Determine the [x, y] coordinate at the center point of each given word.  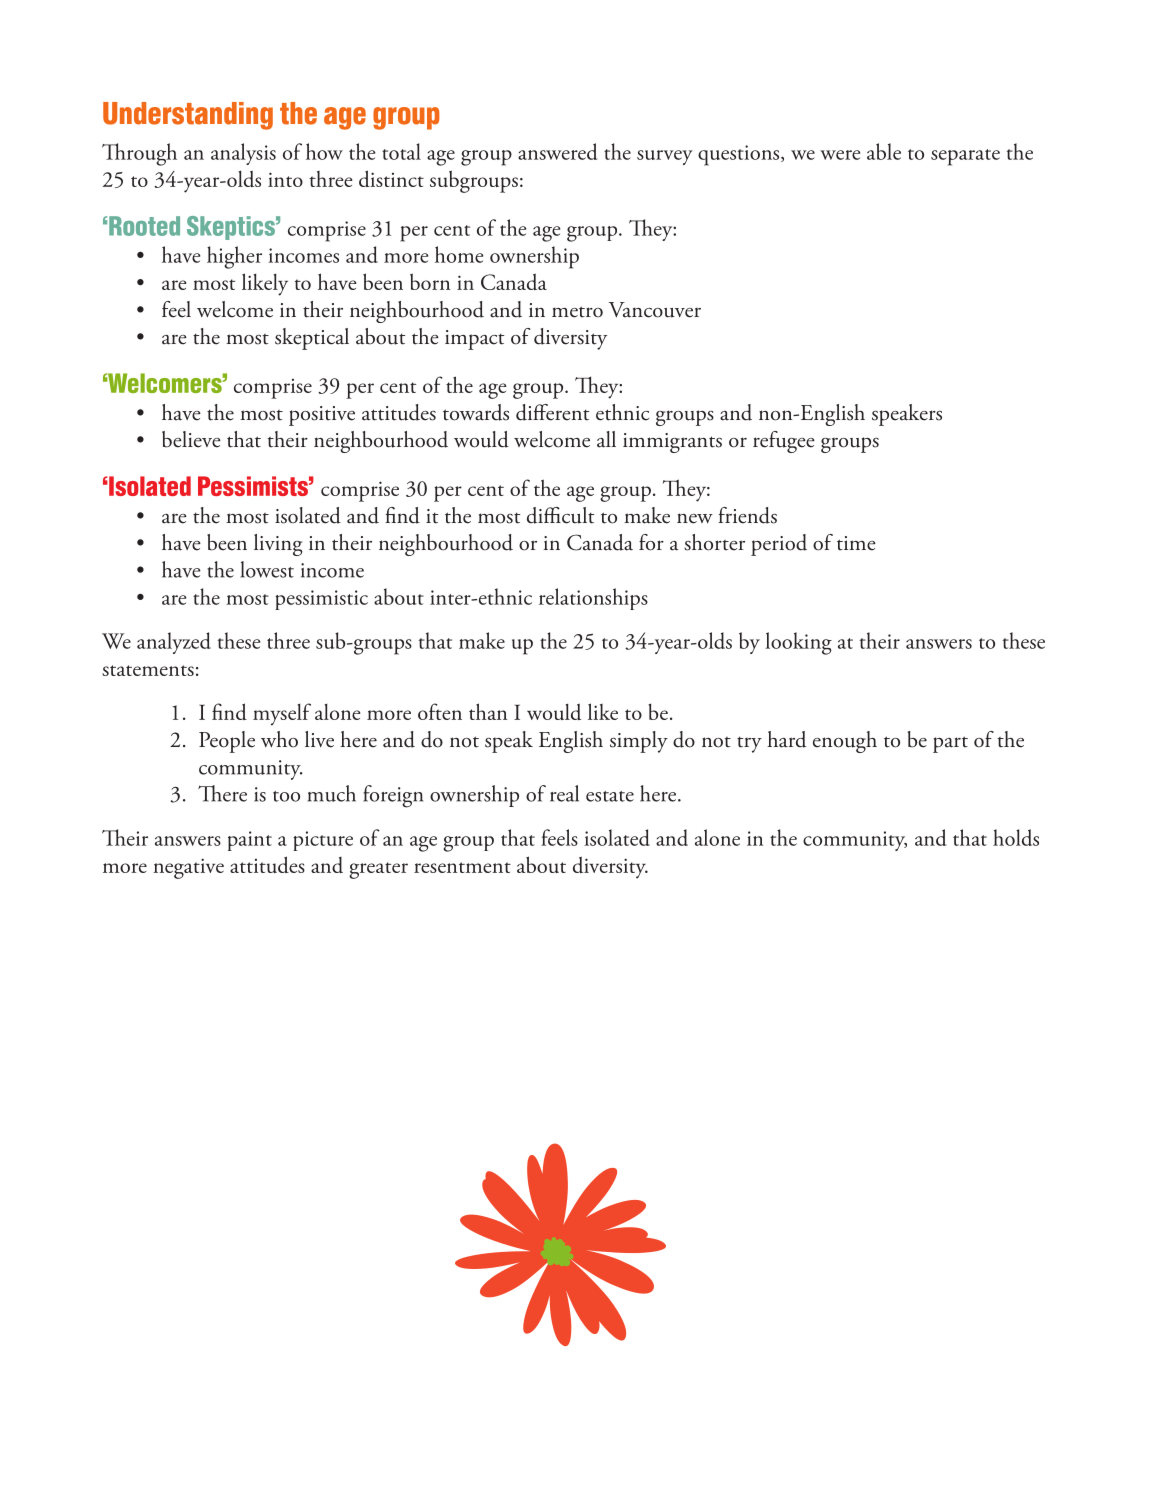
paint [250, 841]
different [552, 412]
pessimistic [321, 600]
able [884, 151]
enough [845, 742]
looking [798, 643]
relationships [593, 599]
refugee [784, 442]
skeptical [312, 339]
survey [665, 157]
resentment [462, 867]
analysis [243, 154]
